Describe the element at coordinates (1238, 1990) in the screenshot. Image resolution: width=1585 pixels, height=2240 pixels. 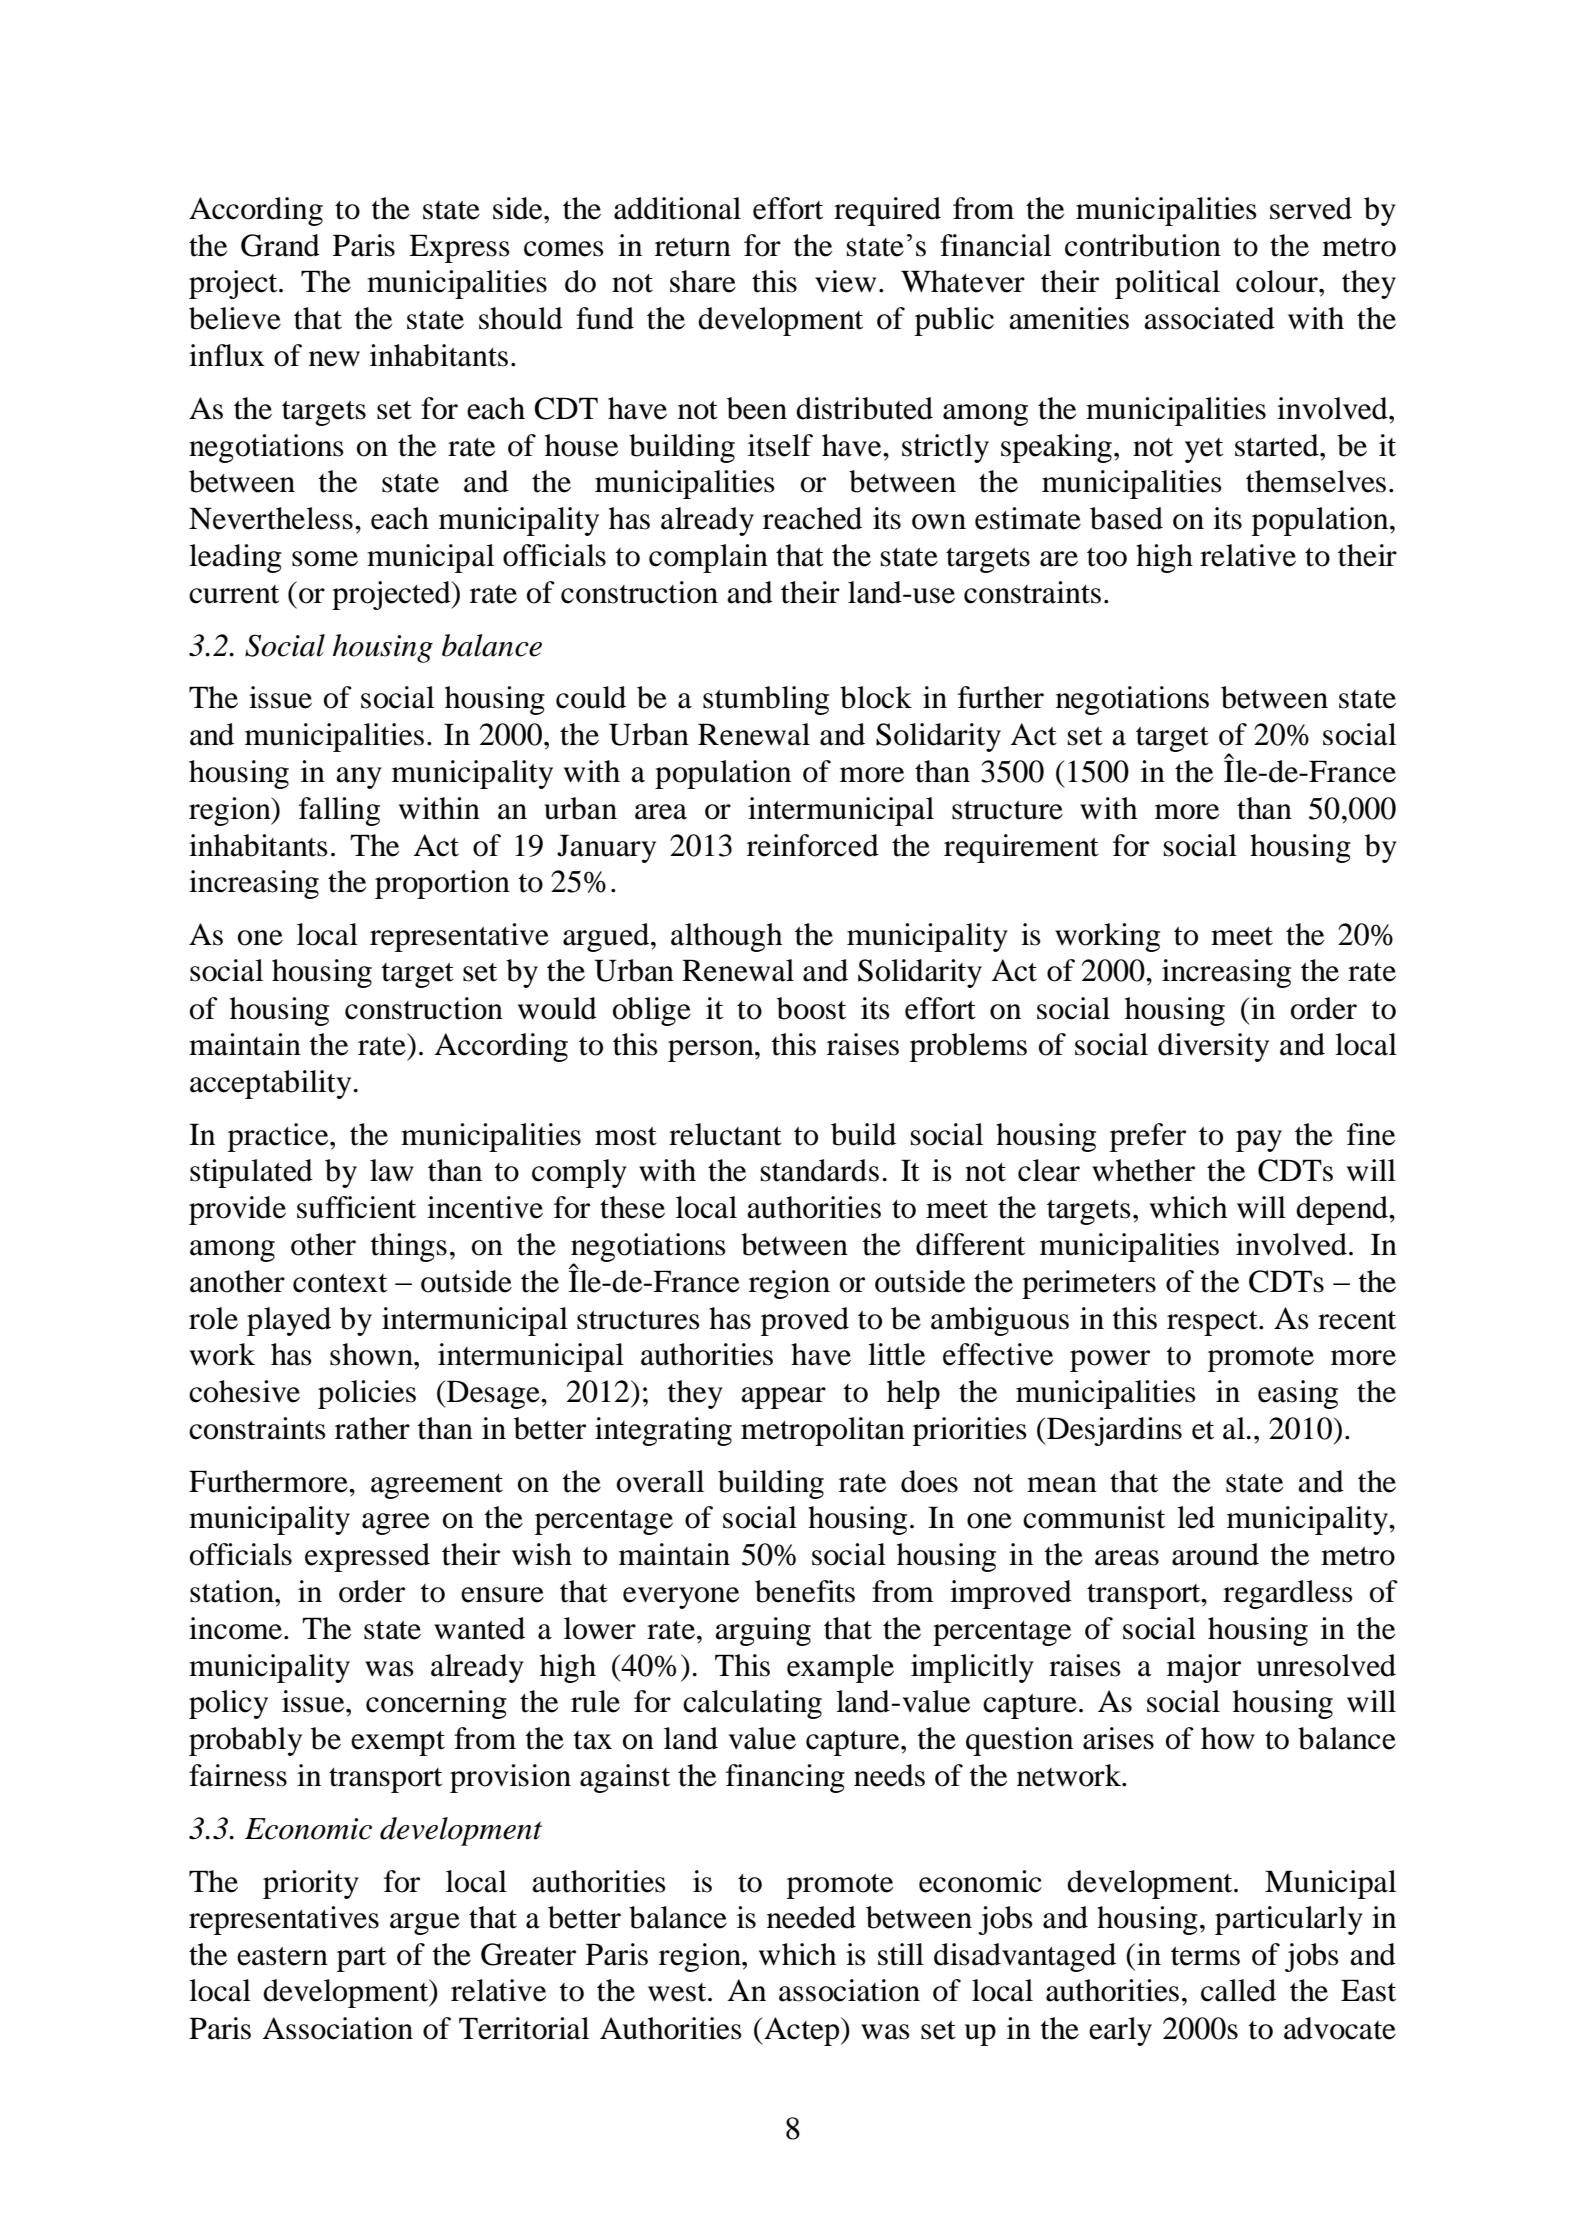
I see `called` at that location.
